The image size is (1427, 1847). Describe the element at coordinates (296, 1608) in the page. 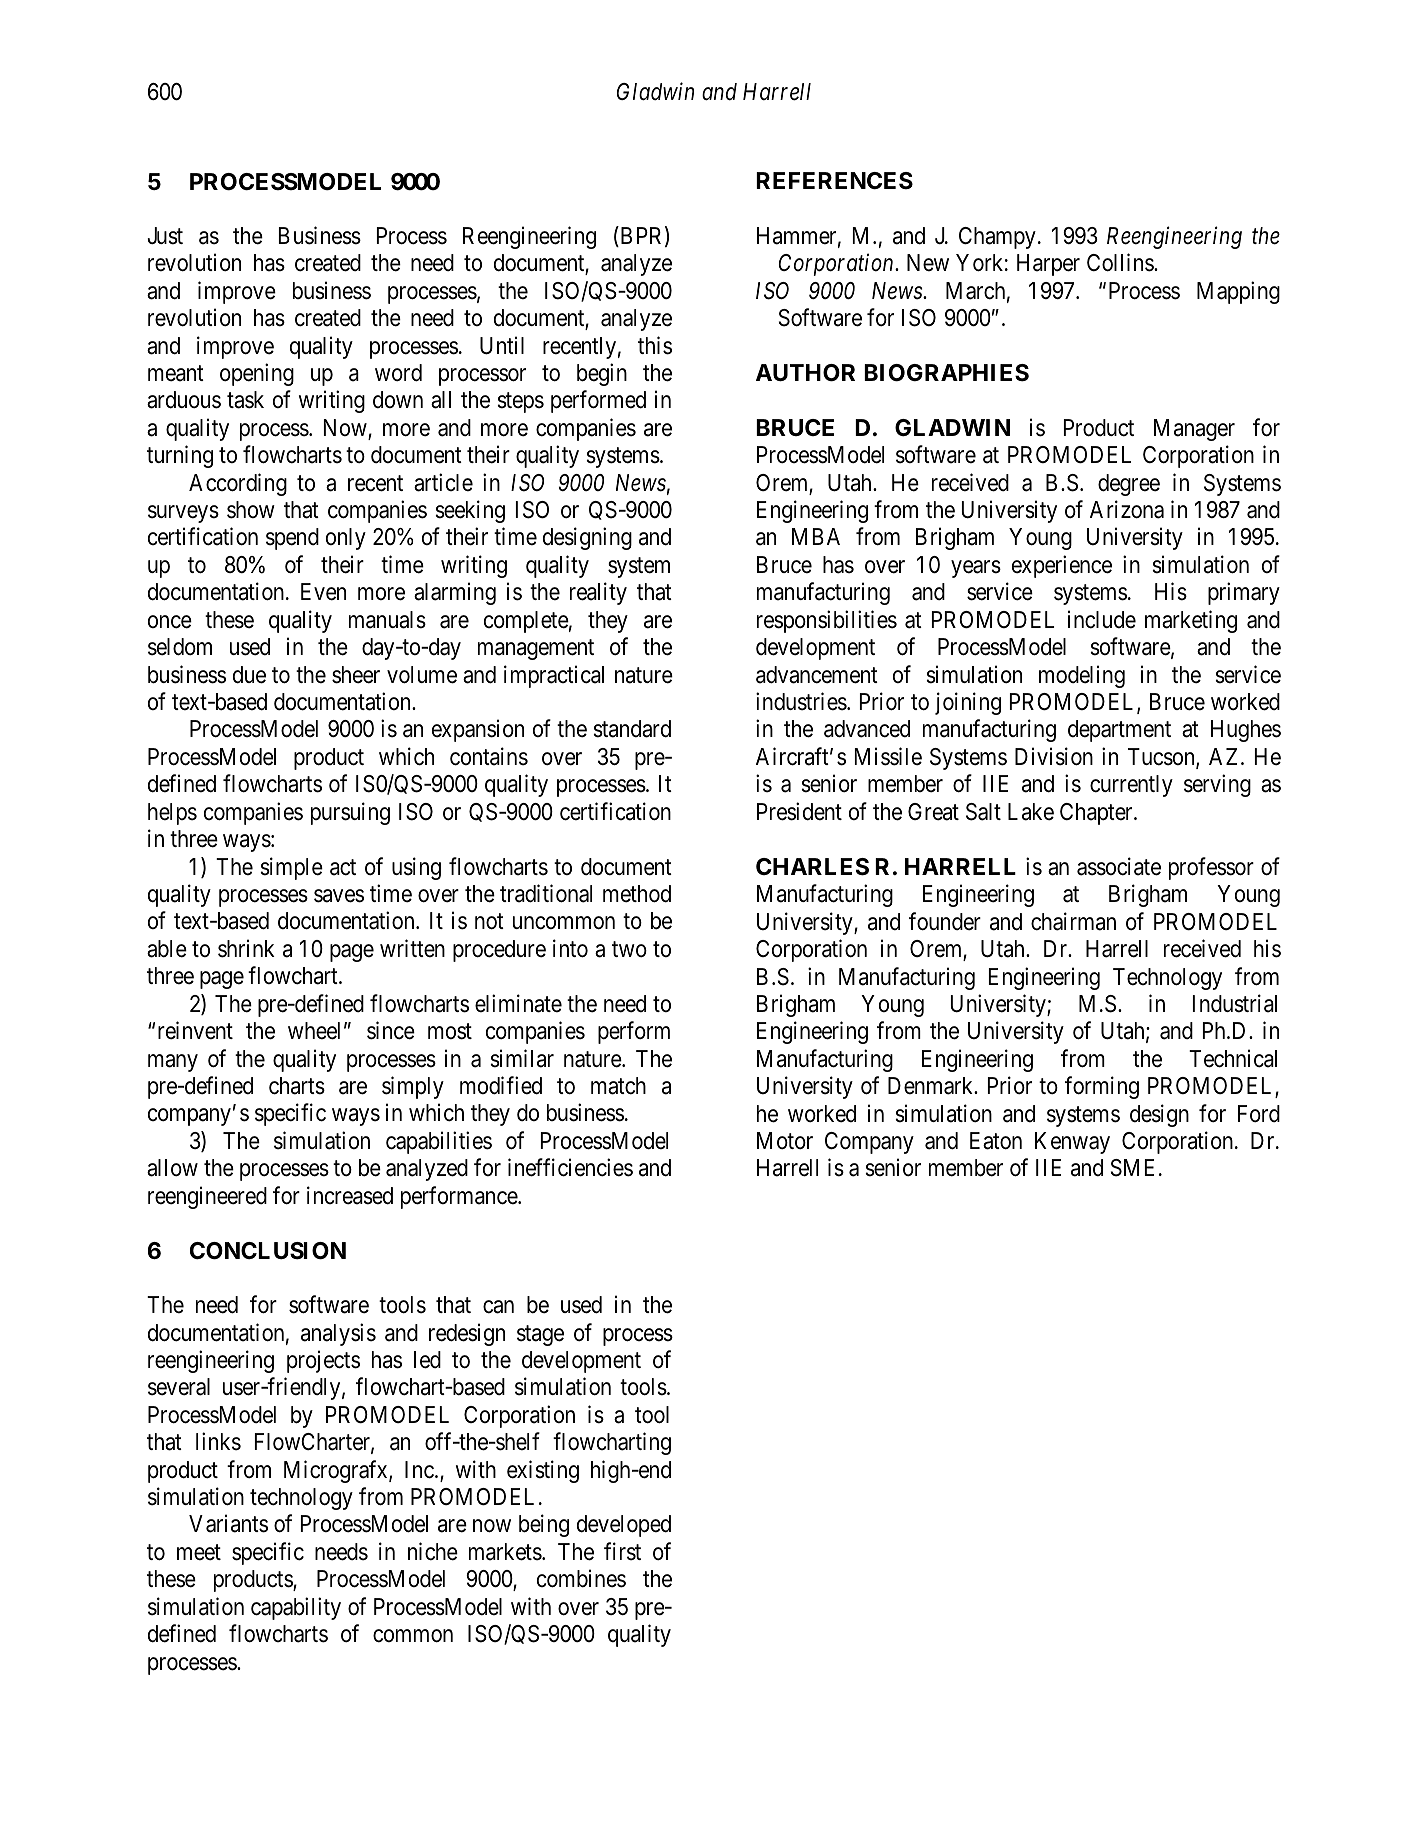

I see `capability` at that location.
